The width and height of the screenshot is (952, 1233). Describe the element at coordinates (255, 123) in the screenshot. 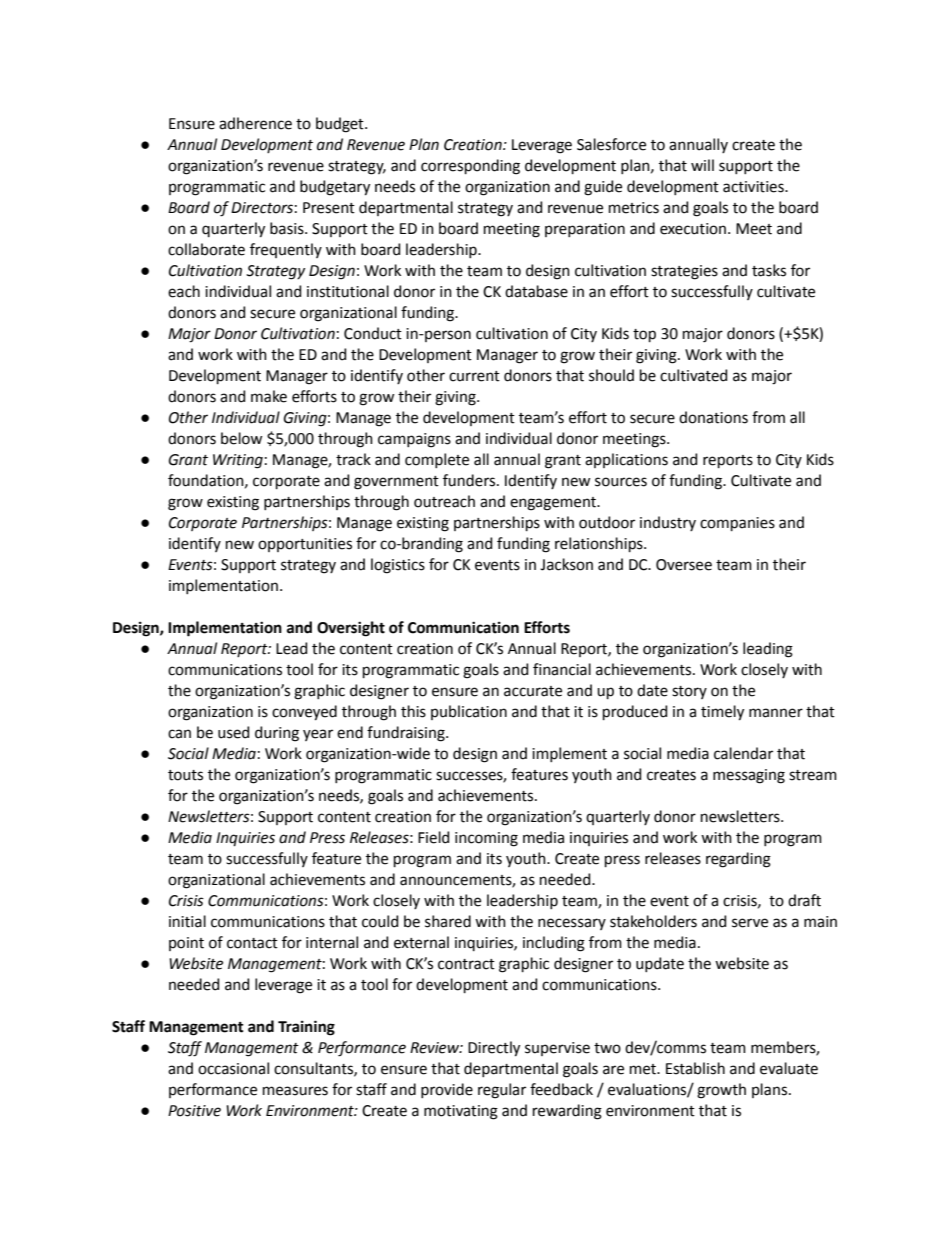

I see `adherence` at that location.
